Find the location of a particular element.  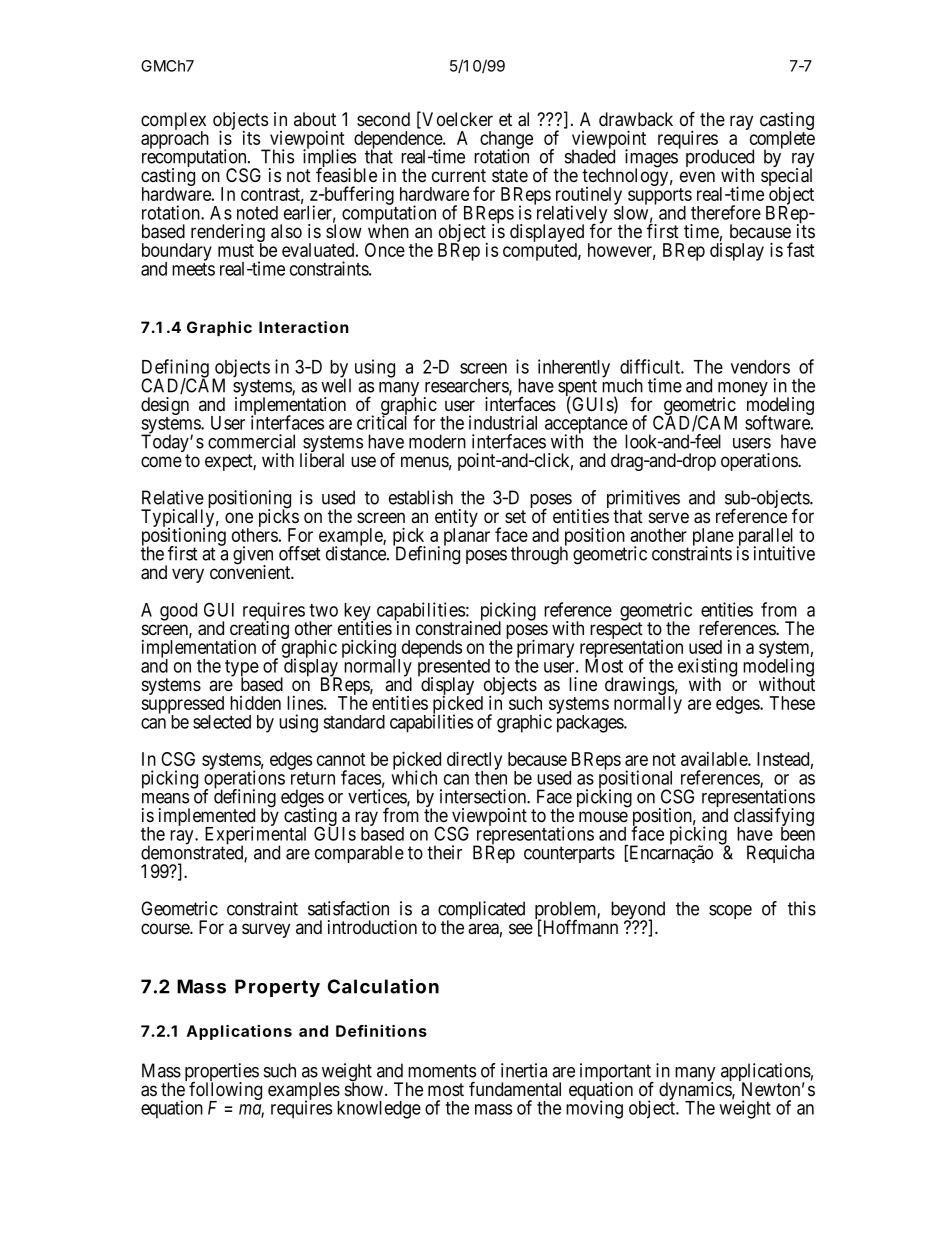

commercial is located at coordinates (251, 441).
